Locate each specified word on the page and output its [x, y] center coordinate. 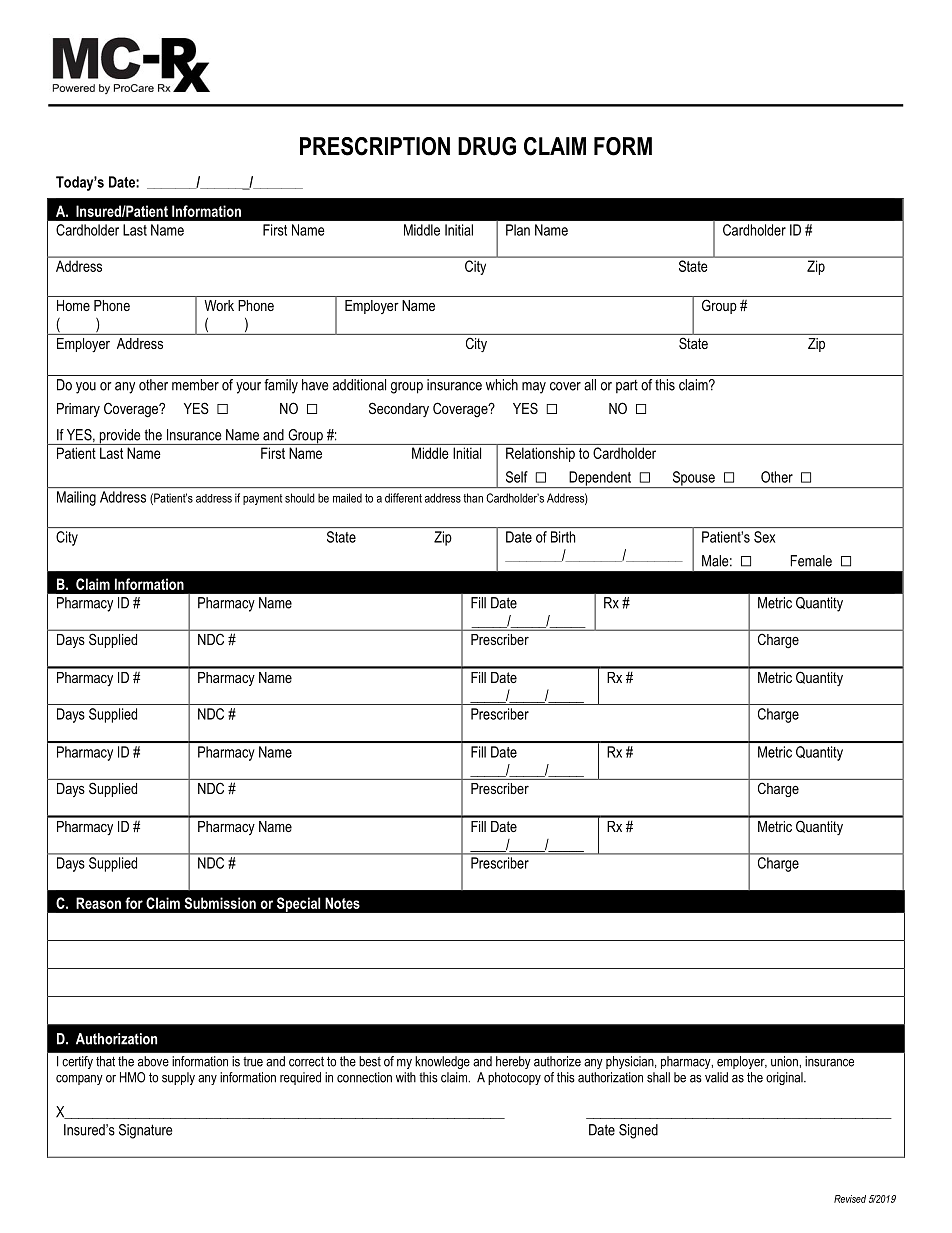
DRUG [487, 146]
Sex [764, 537]
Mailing [76, 498]
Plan [518, 230]
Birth [563, 537]
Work [219, 305]
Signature [145, 1131]
